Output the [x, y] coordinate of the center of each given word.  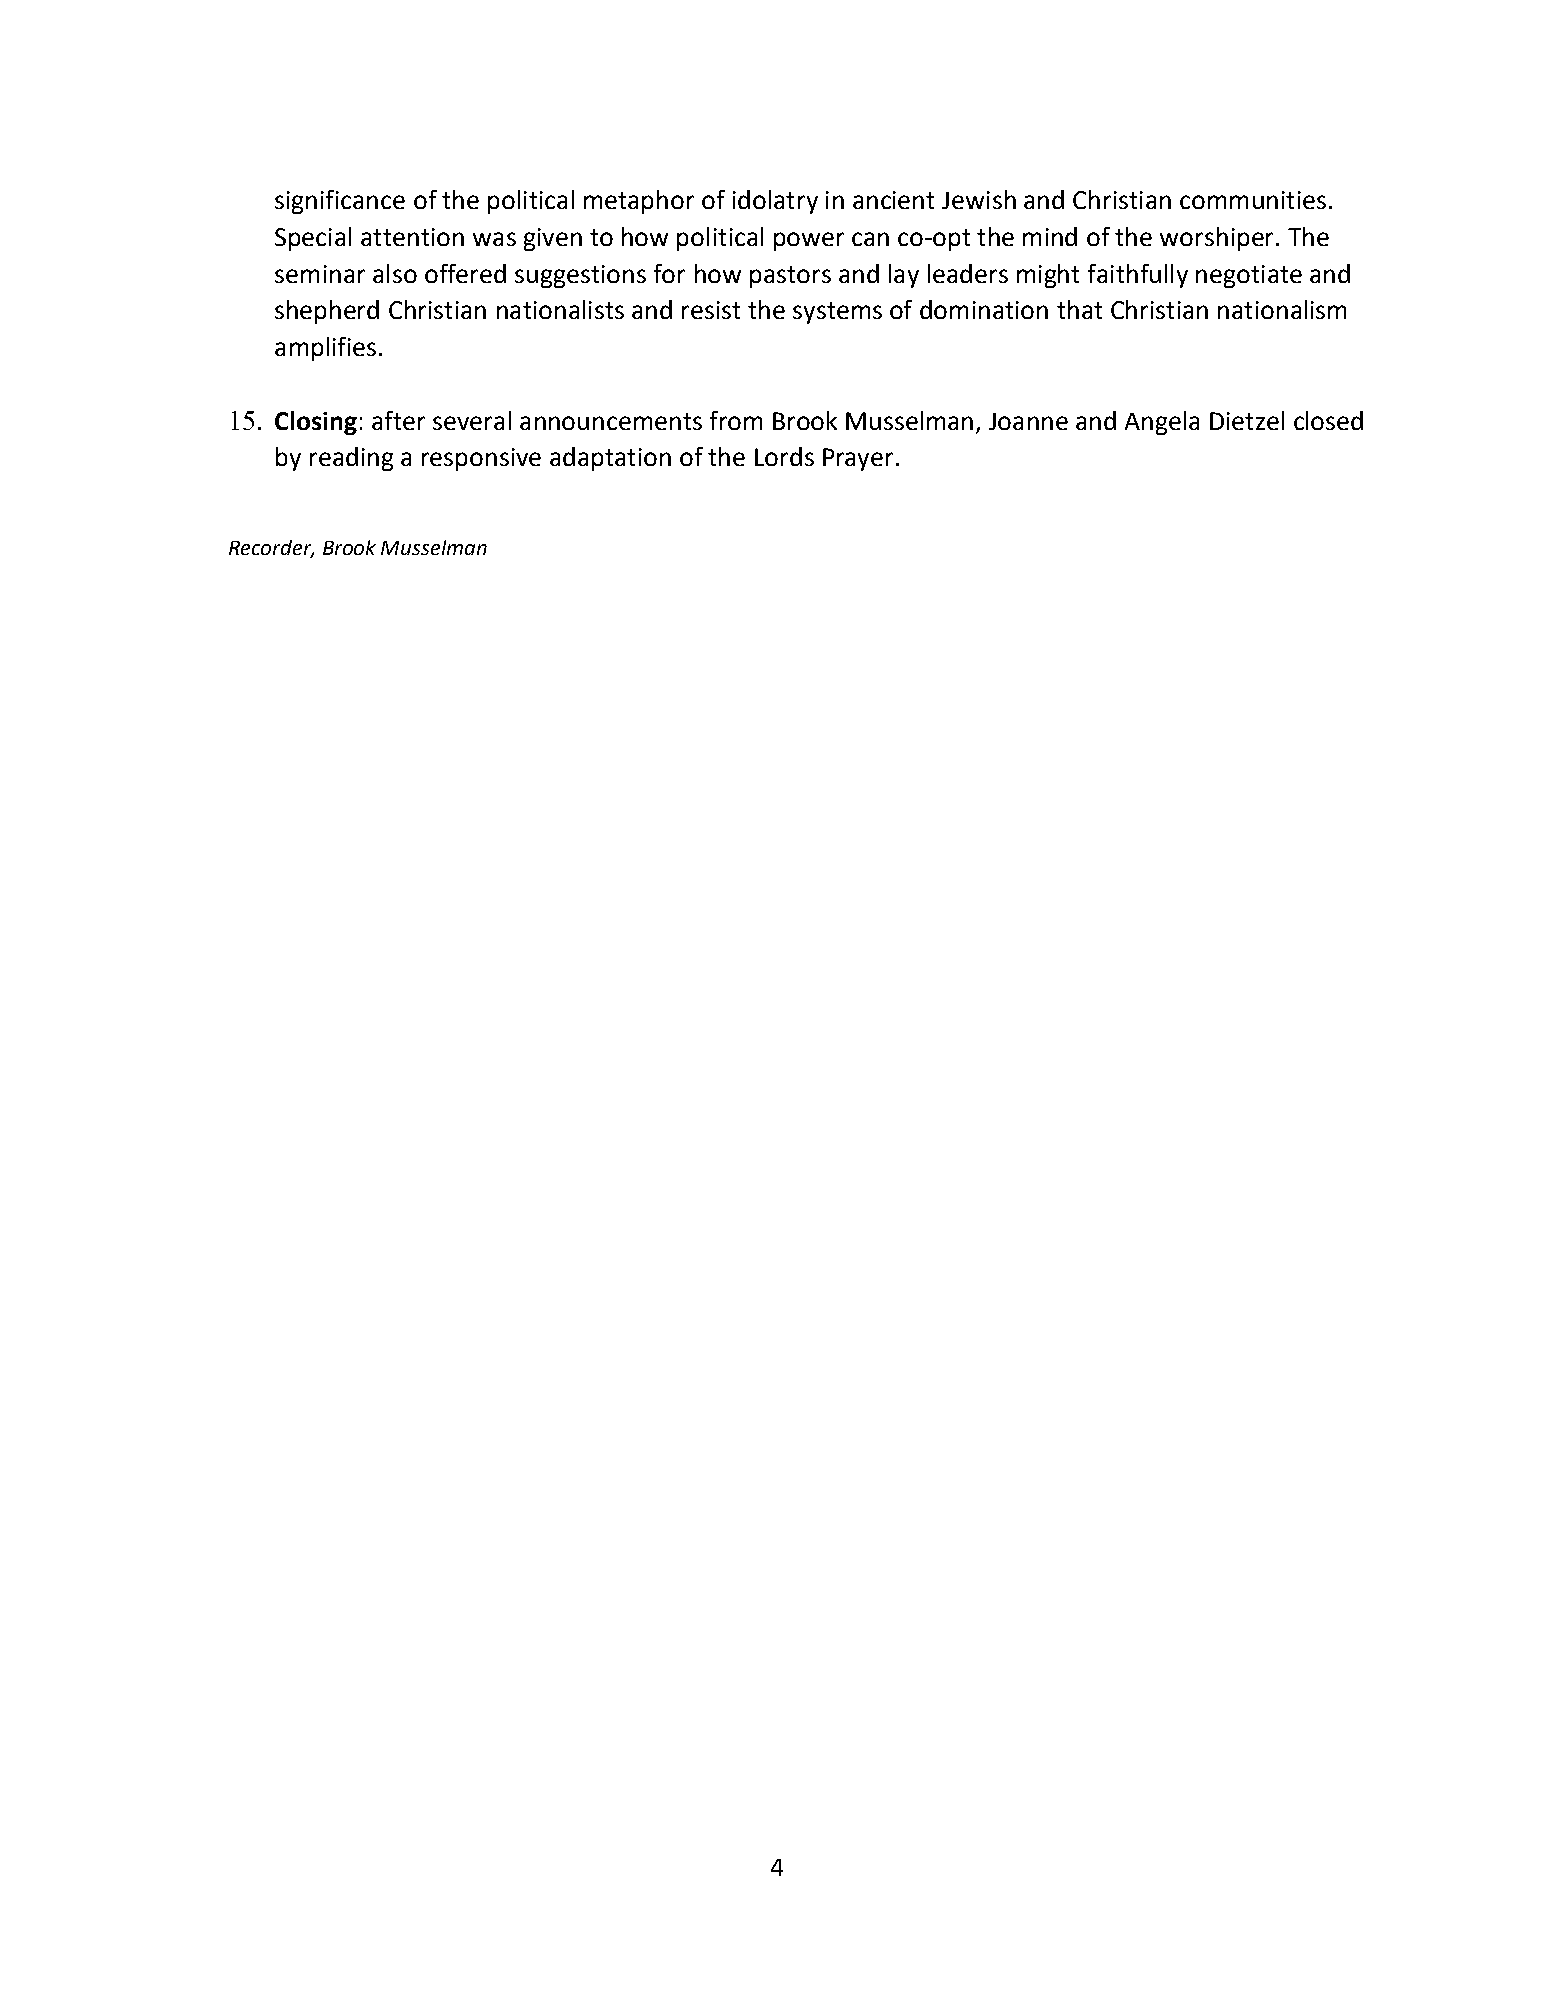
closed [1328, 420]
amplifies [325, 349]
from [736, 420]
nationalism [1282, 309]
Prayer [858, 459]
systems [837, 313]
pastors [790, 277]
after [398, 420]
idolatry [775, 202]
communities [1253, 200]
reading [351, 459]
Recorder [271, 549]
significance [340, 202]
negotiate [1249, 276]
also [395, 273]
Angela [1162, 423]
